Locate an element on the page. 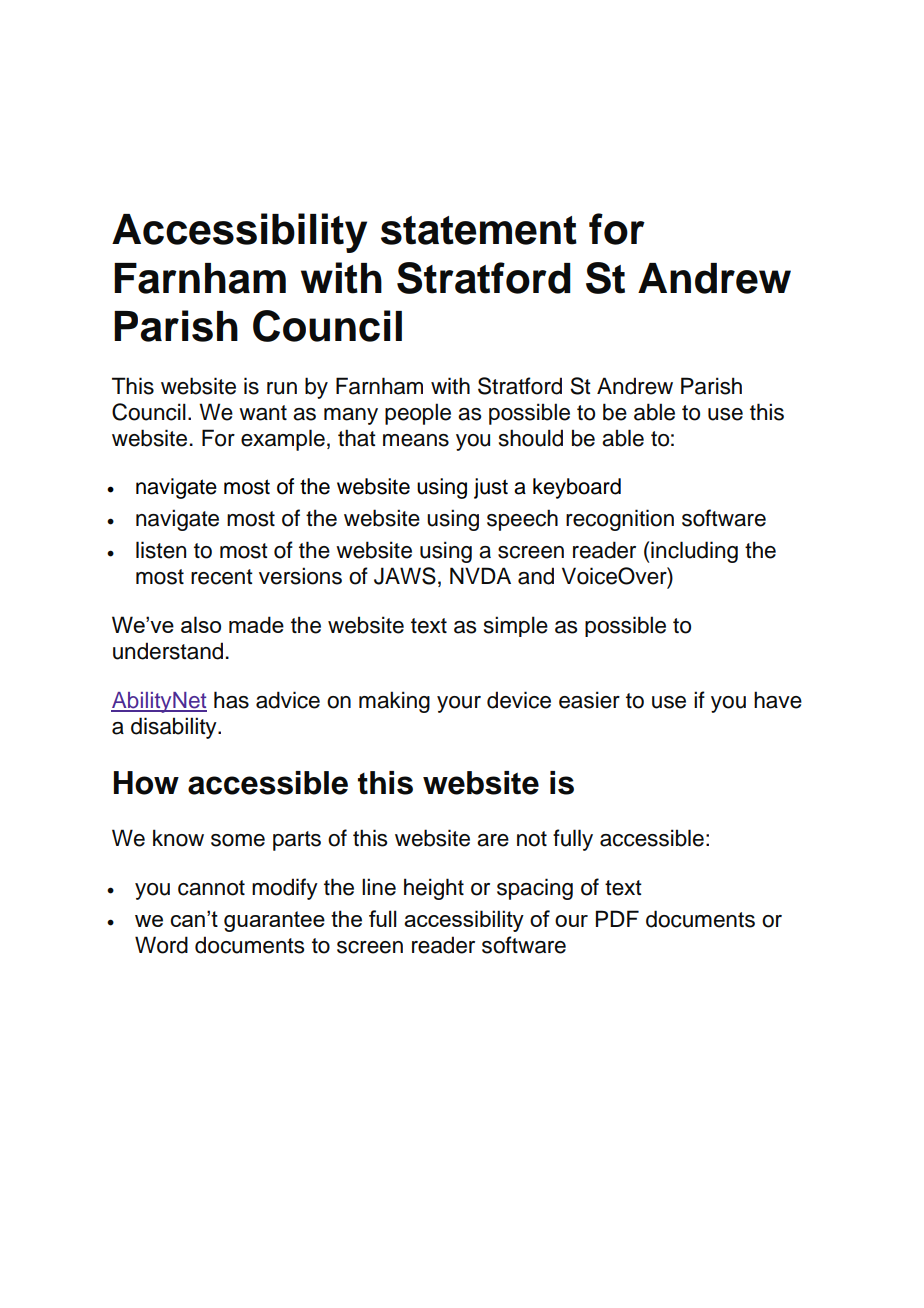 The image size is (924, 1308). guarantee is located at coordinates (274, 921).
